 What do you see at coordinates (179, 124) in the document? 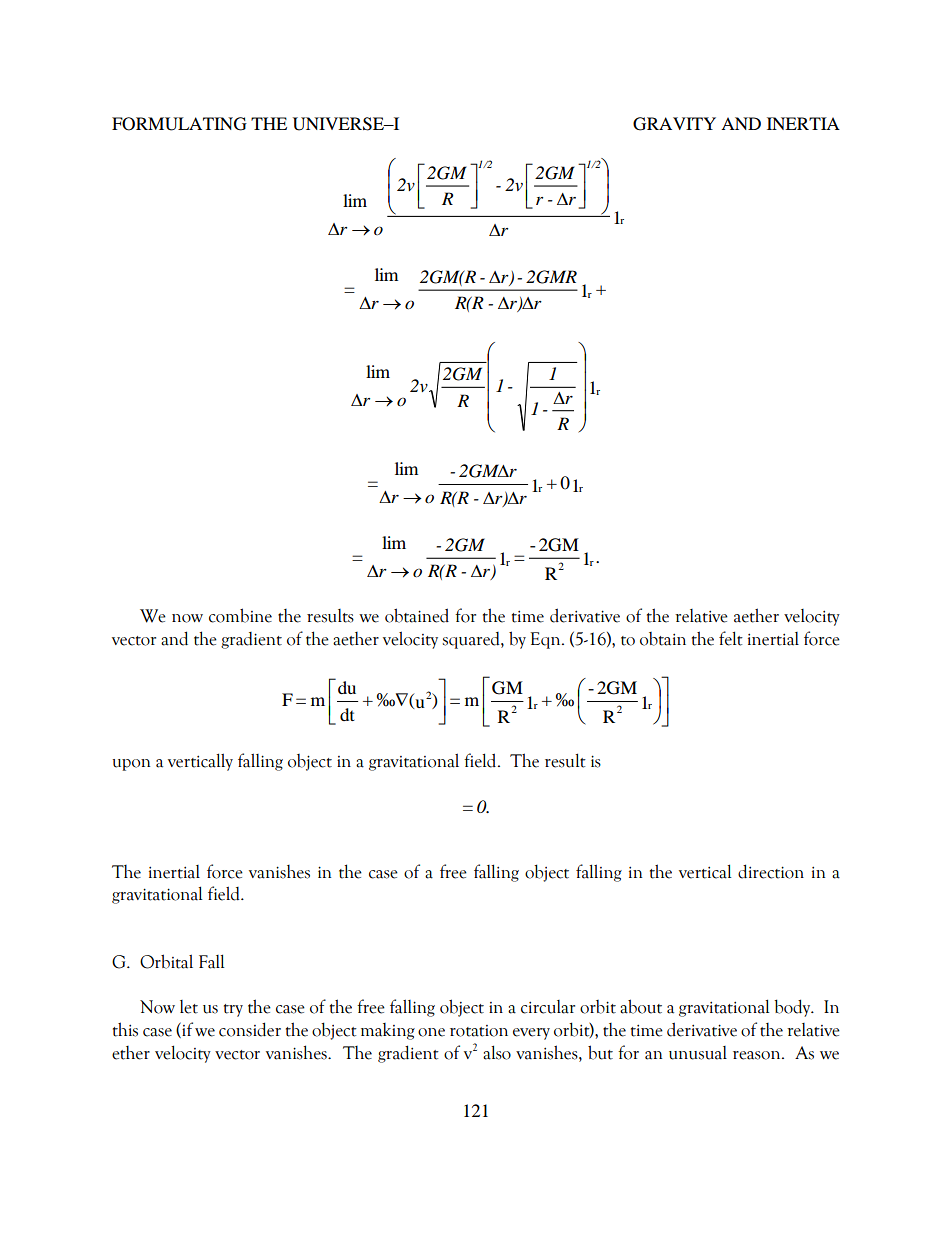
I see `FORMULATING` at bounding box center [179, 124].
